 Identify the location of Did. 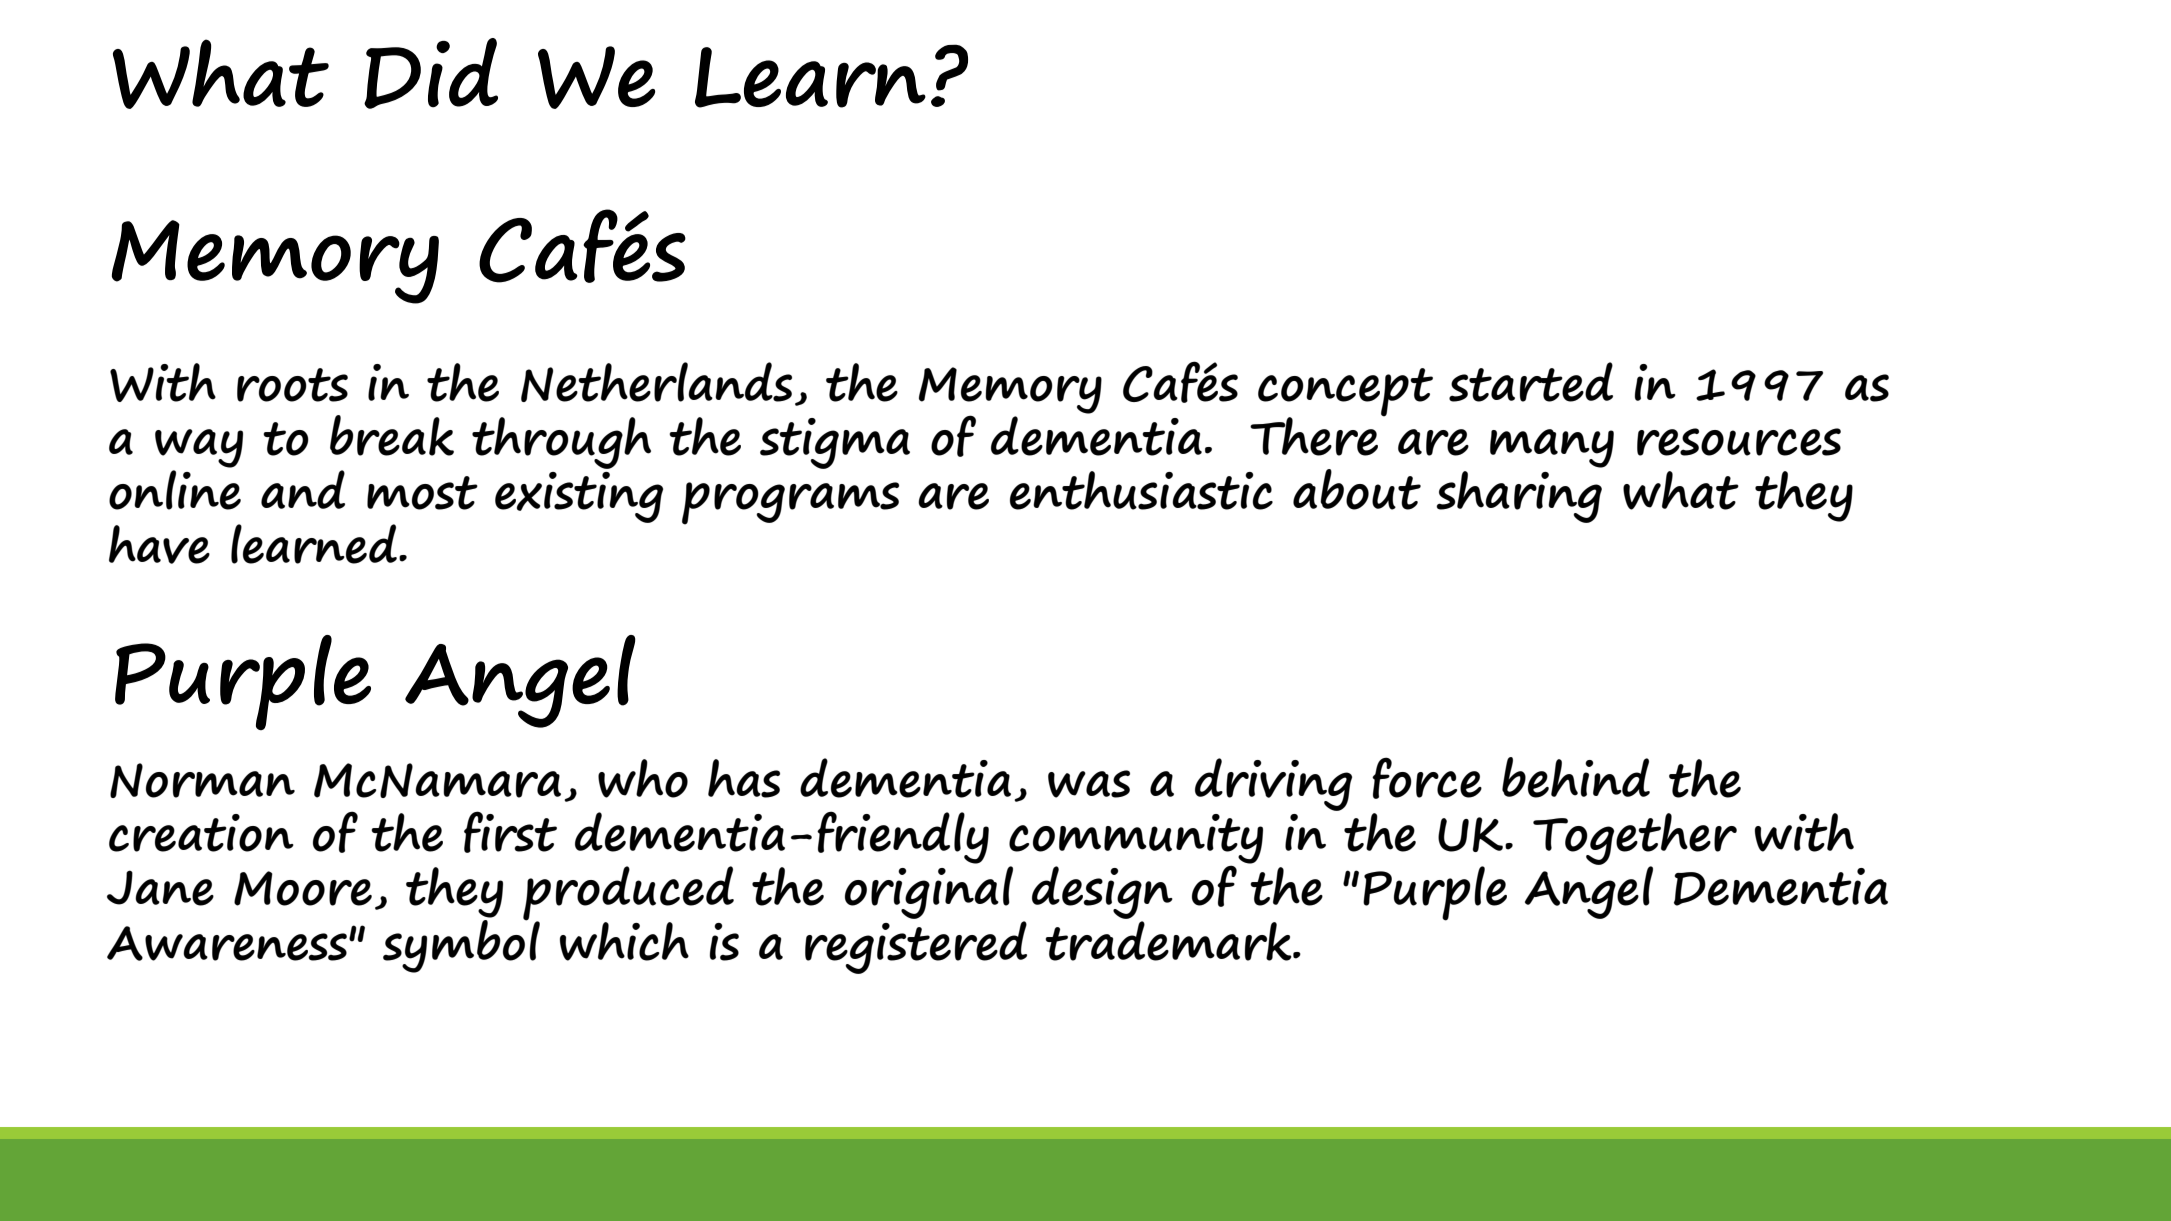
(431, 73).
